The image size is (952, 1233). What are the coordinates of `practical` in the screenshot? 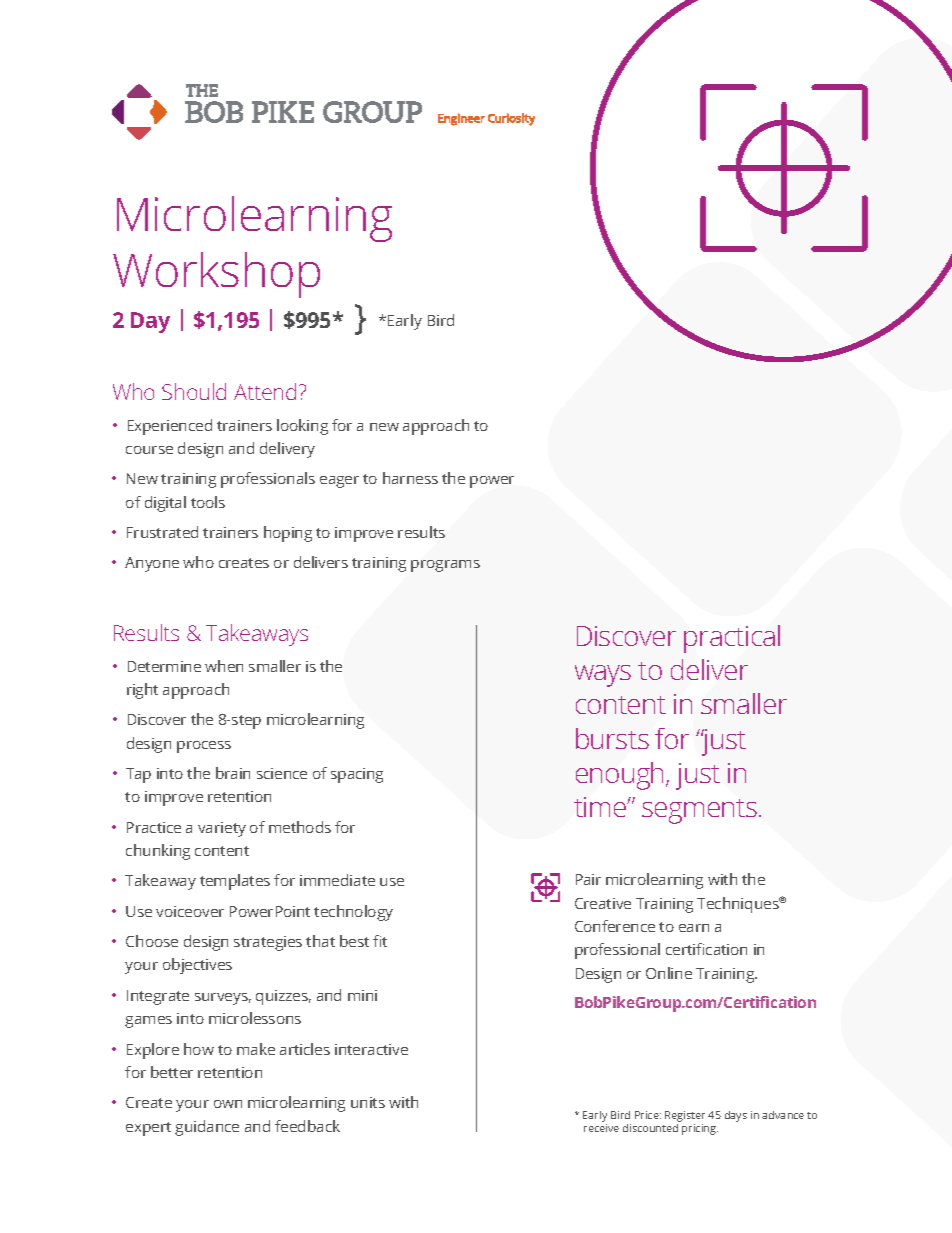 It's located at (732, 639).
